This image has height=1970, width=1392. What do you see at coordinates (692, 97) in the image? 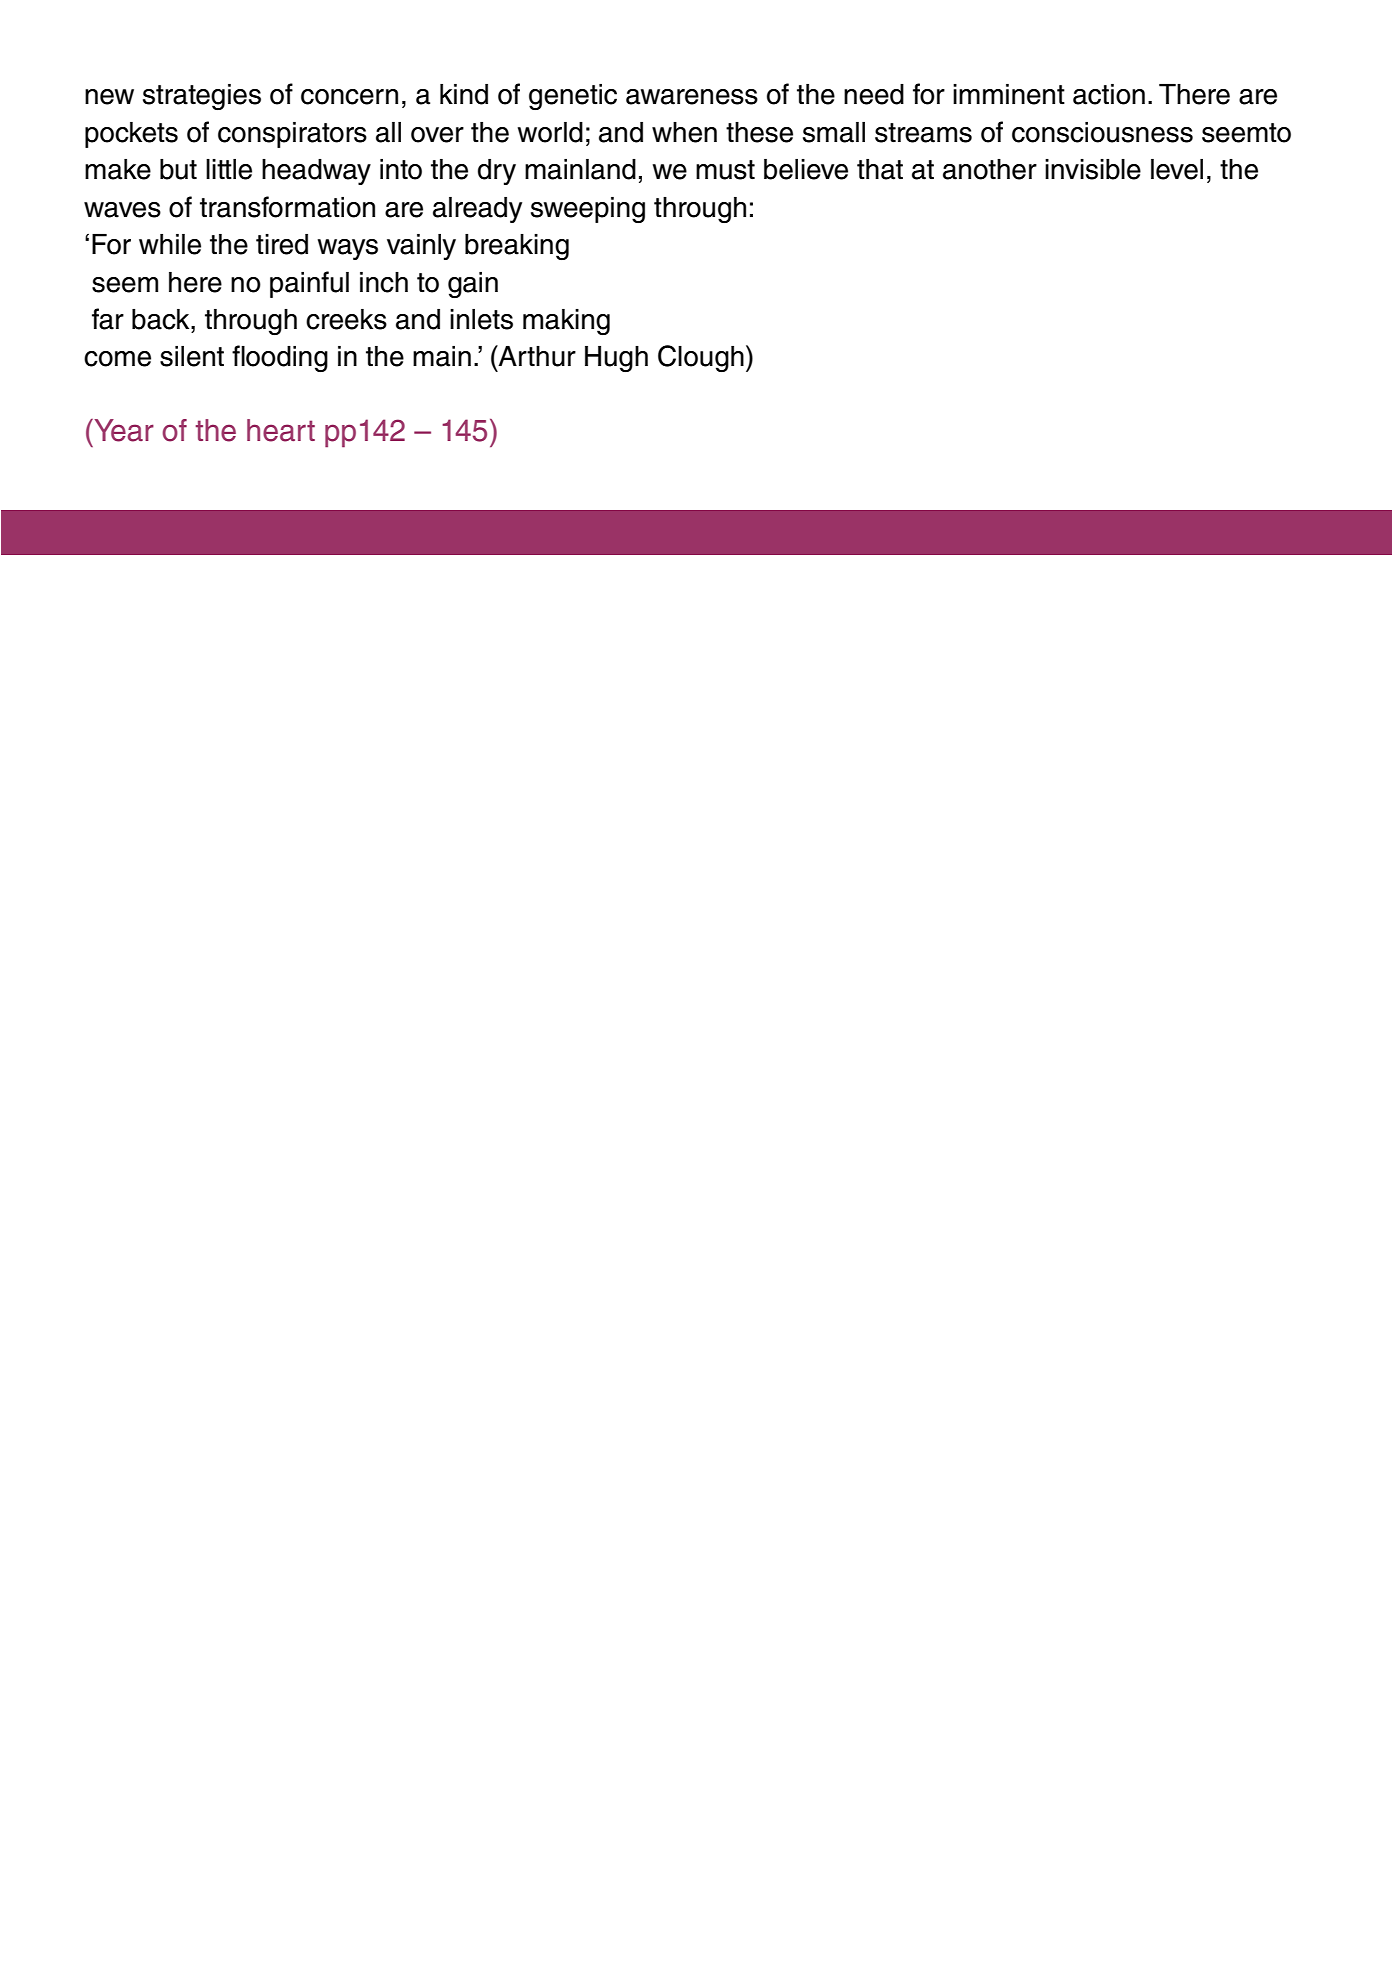
I see `awareness` at bounding box center [692, 97].
